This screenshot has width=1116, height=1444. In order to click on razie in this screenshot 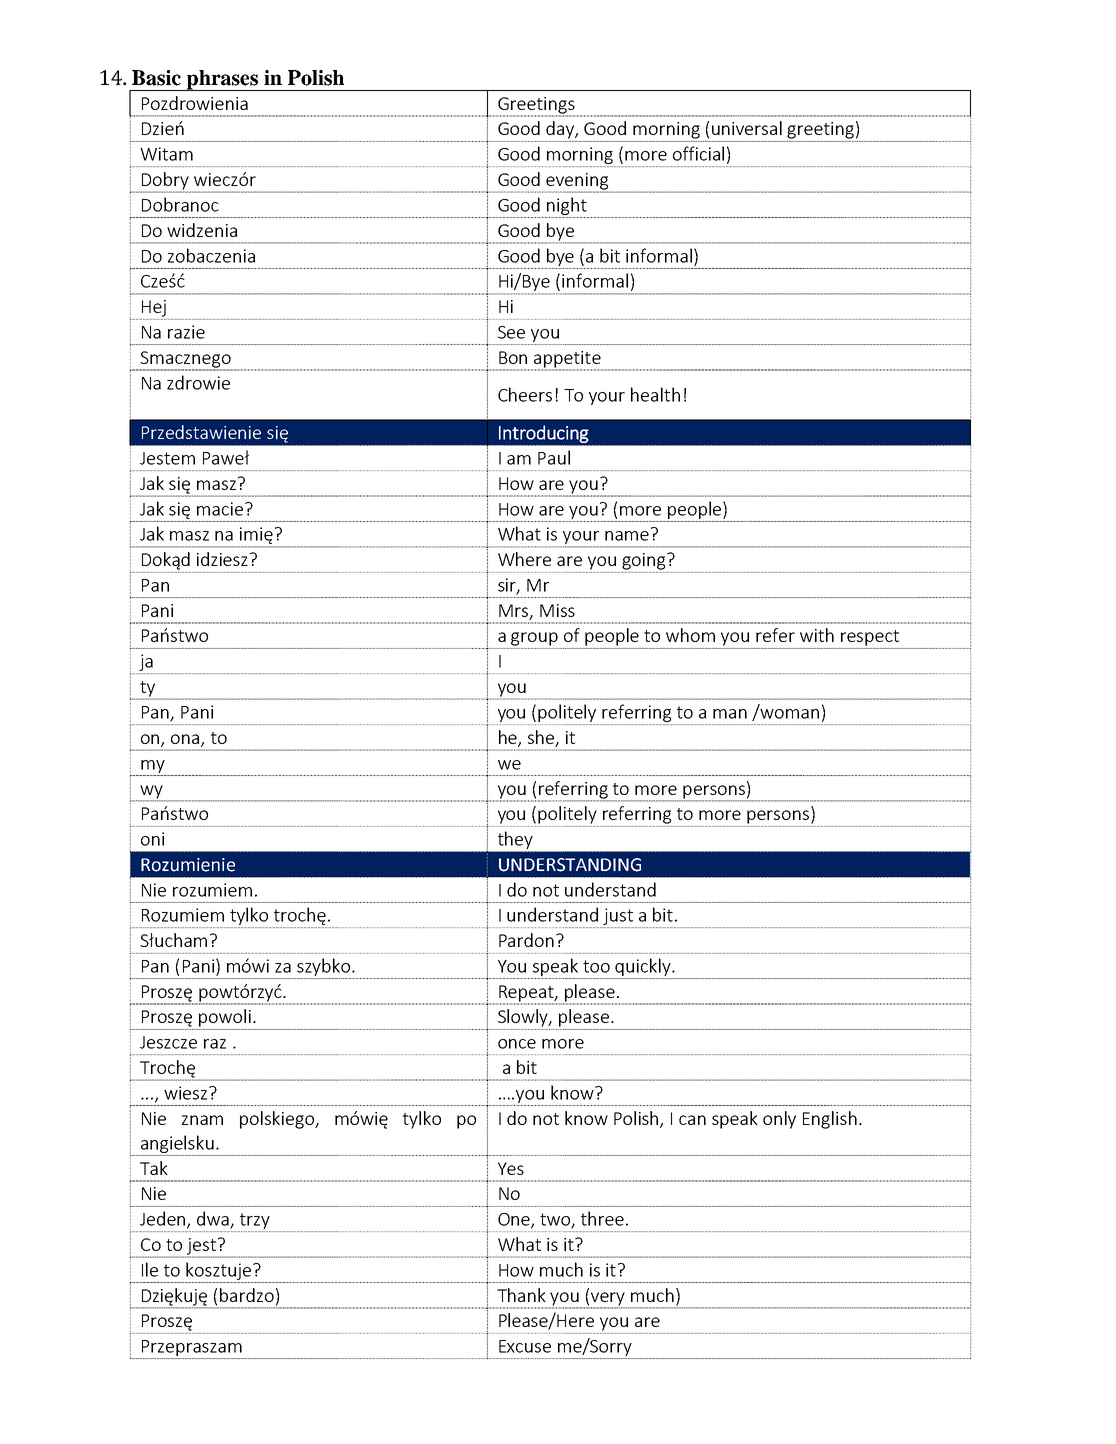, I will do `click(186, 332)`.
